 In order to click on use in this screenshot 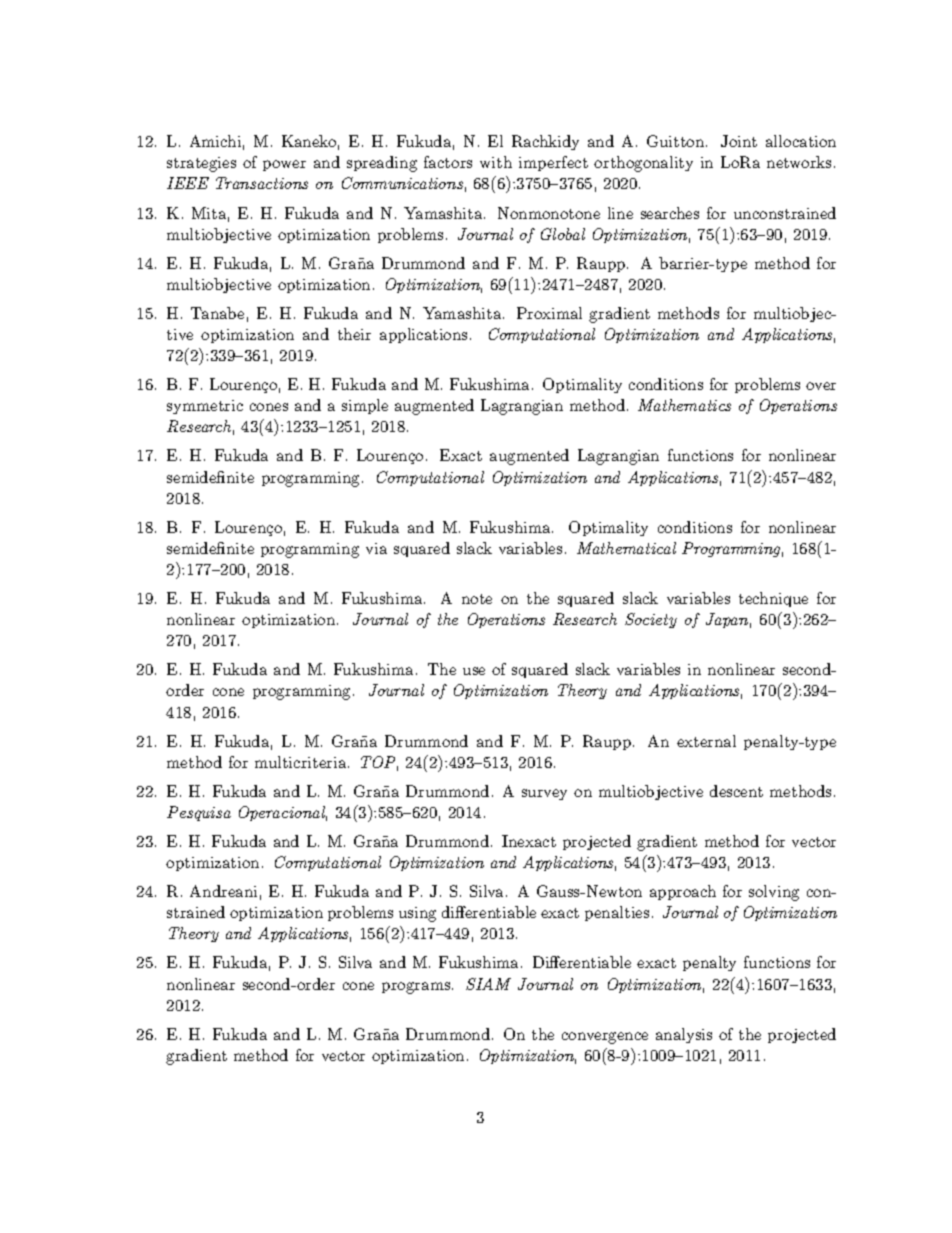, I will do `click(474, 671)`.
